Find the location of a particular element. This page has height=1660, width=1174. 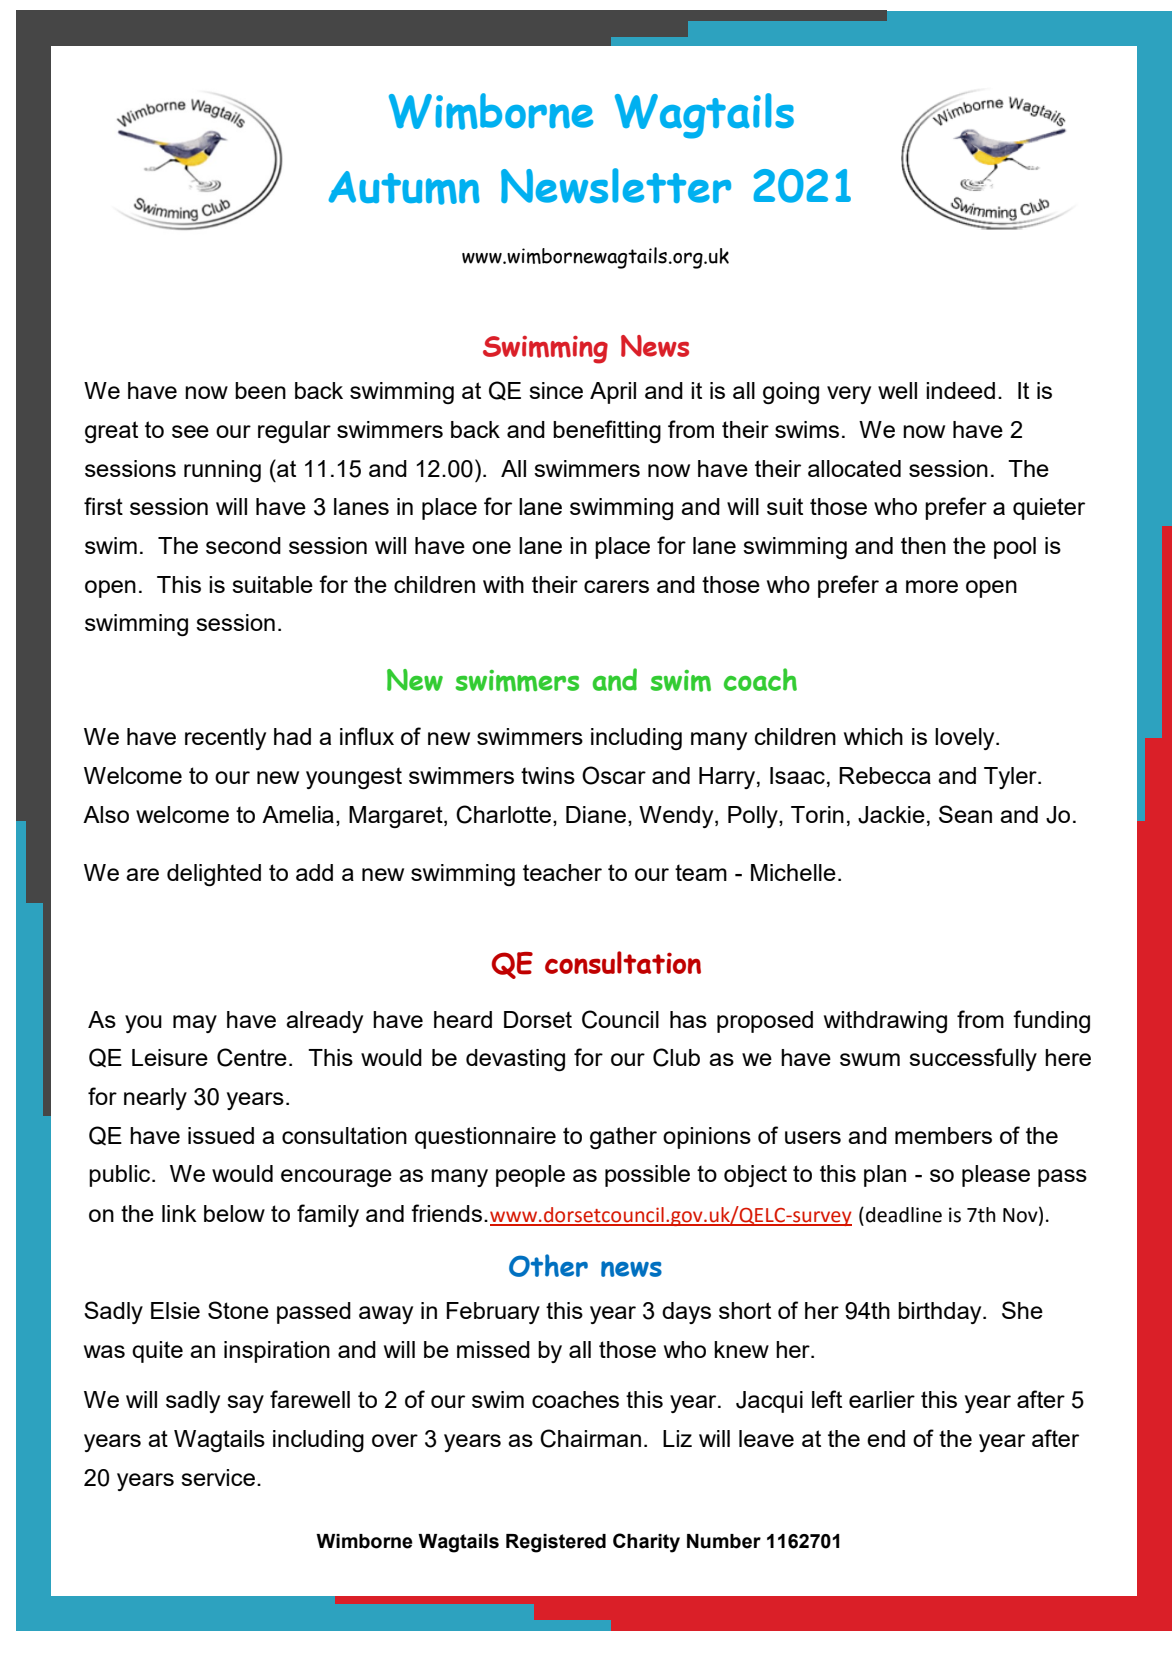

service is located at coordinates (218, 1477).
